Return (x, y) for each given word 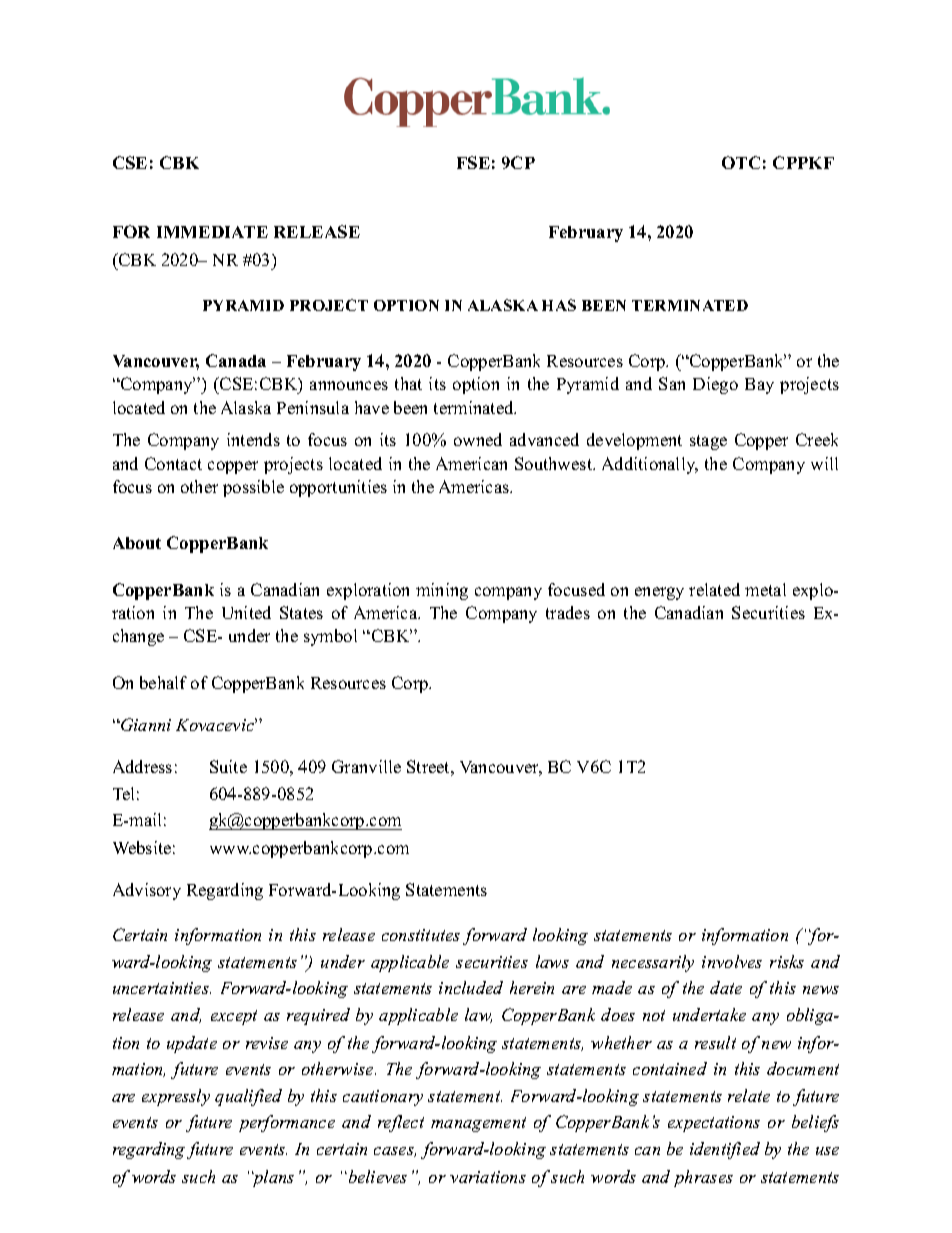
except (234, 1017)
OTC (741, 162)
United (246, 612)
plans (273, 1178)
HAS (559, 305)
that (408, 383)
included (471, 987)
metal (765, 589)
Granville (366, 766)
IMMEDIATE (212, 232)
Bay (759, 386)
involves (732, 961)
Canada (236, 360)
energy (659, 593)
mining (442, 591)
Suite (228, 766)
